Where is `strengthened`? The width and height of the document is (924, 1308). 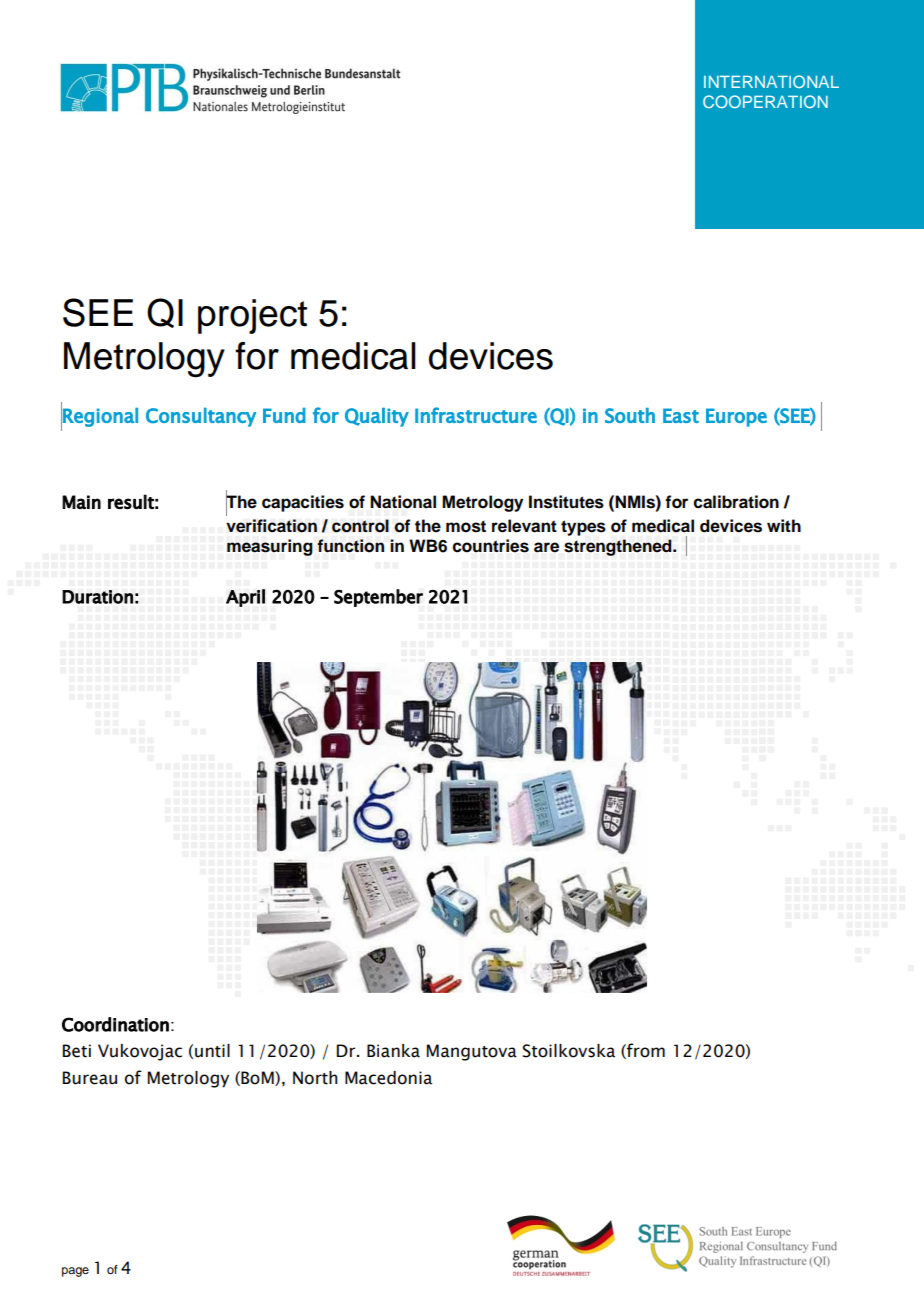 strengthened is located at coordinates (619, 547).
